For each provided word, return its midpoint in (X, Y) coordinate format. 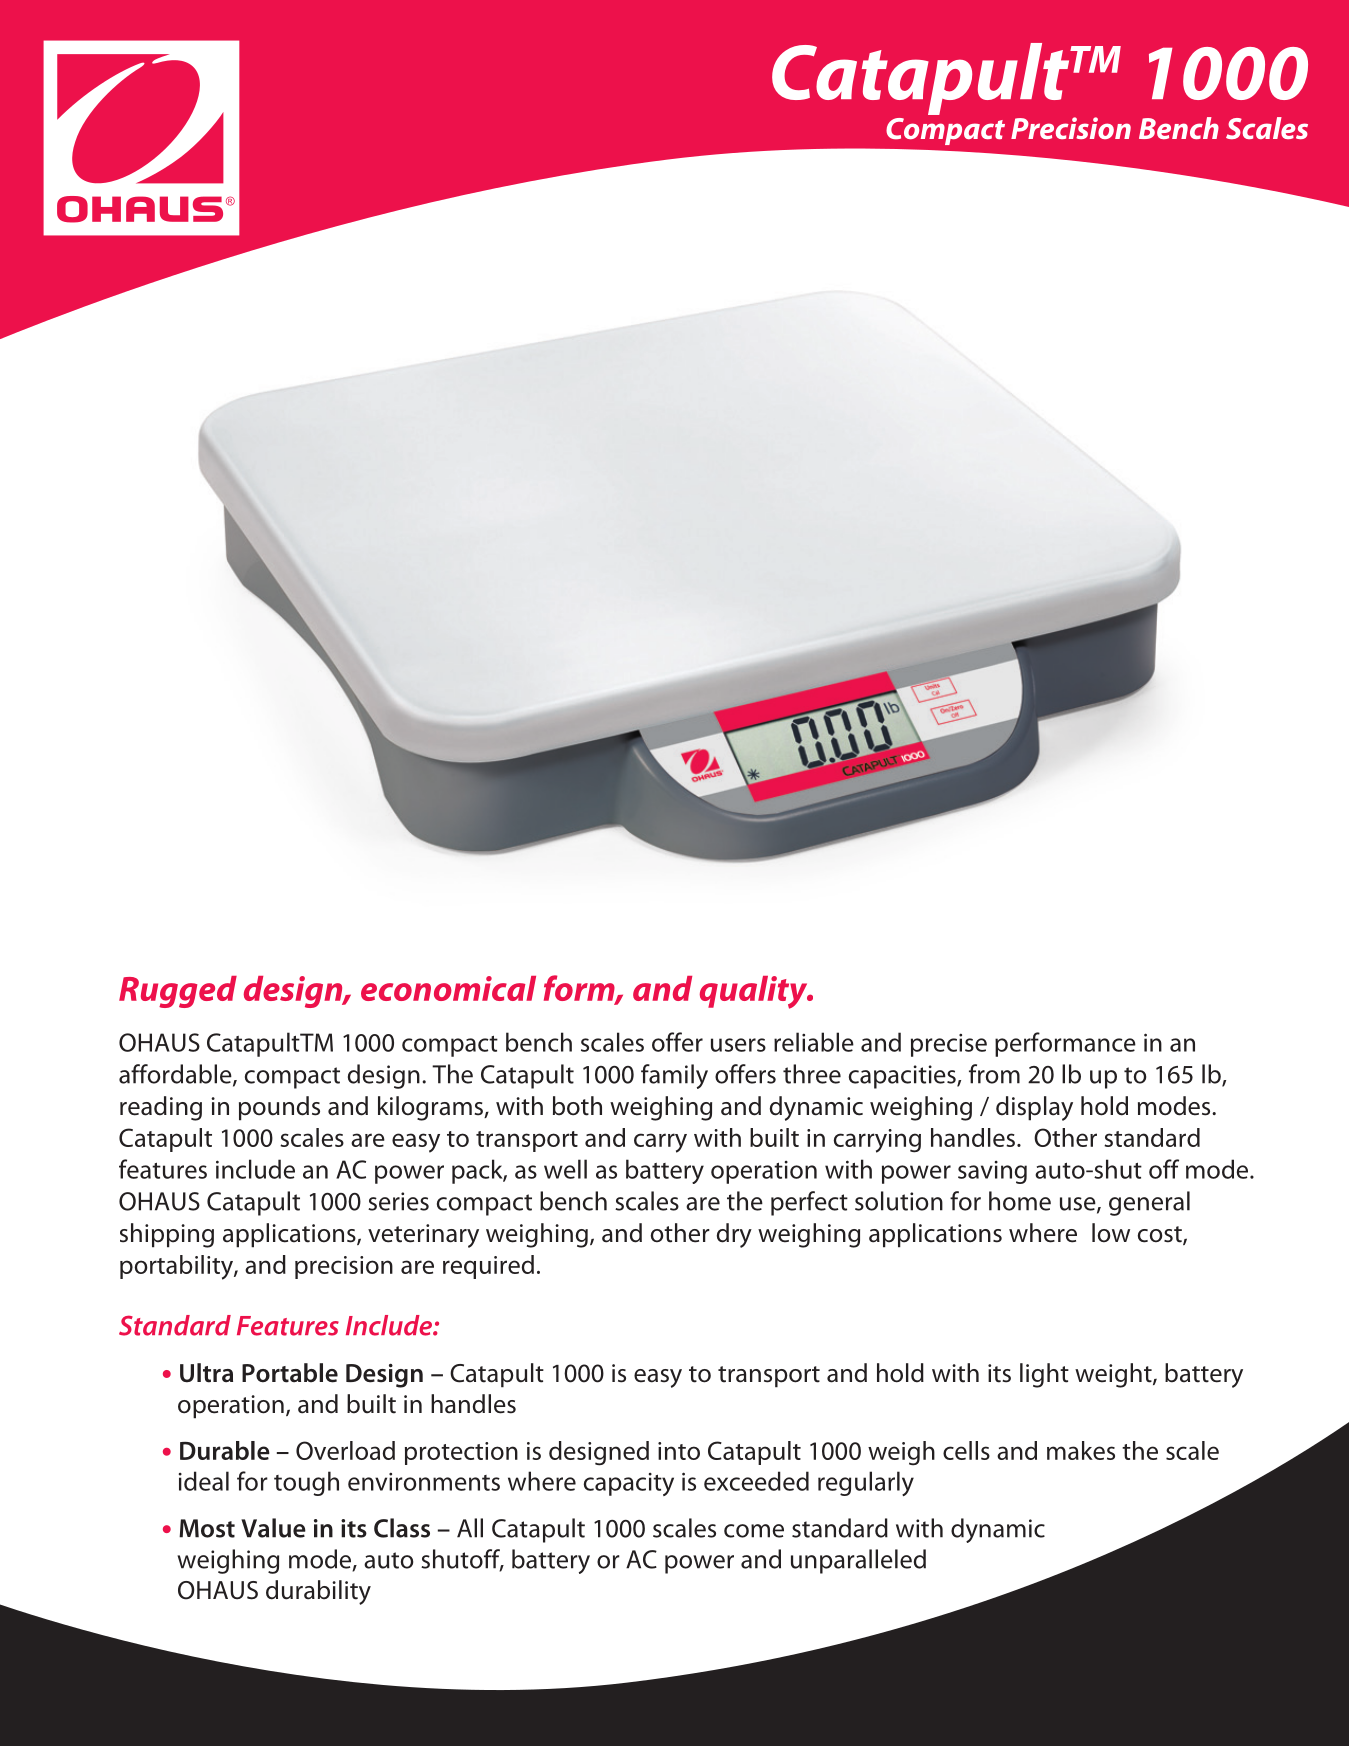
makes (1081, 1450)
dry (734, 1235)
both (577, 1106)
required (488, 1267)
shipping (167, 1235)
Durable (225, 1450)
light (1044, 1375)
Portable (290, 1373)
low (1111, 1233)
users (738, 1045)
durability (318, 1592)
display (1034, 1108)
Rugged (178, 992)
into (679, 1451)
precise (949, 1045)
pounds (279, 1108)
